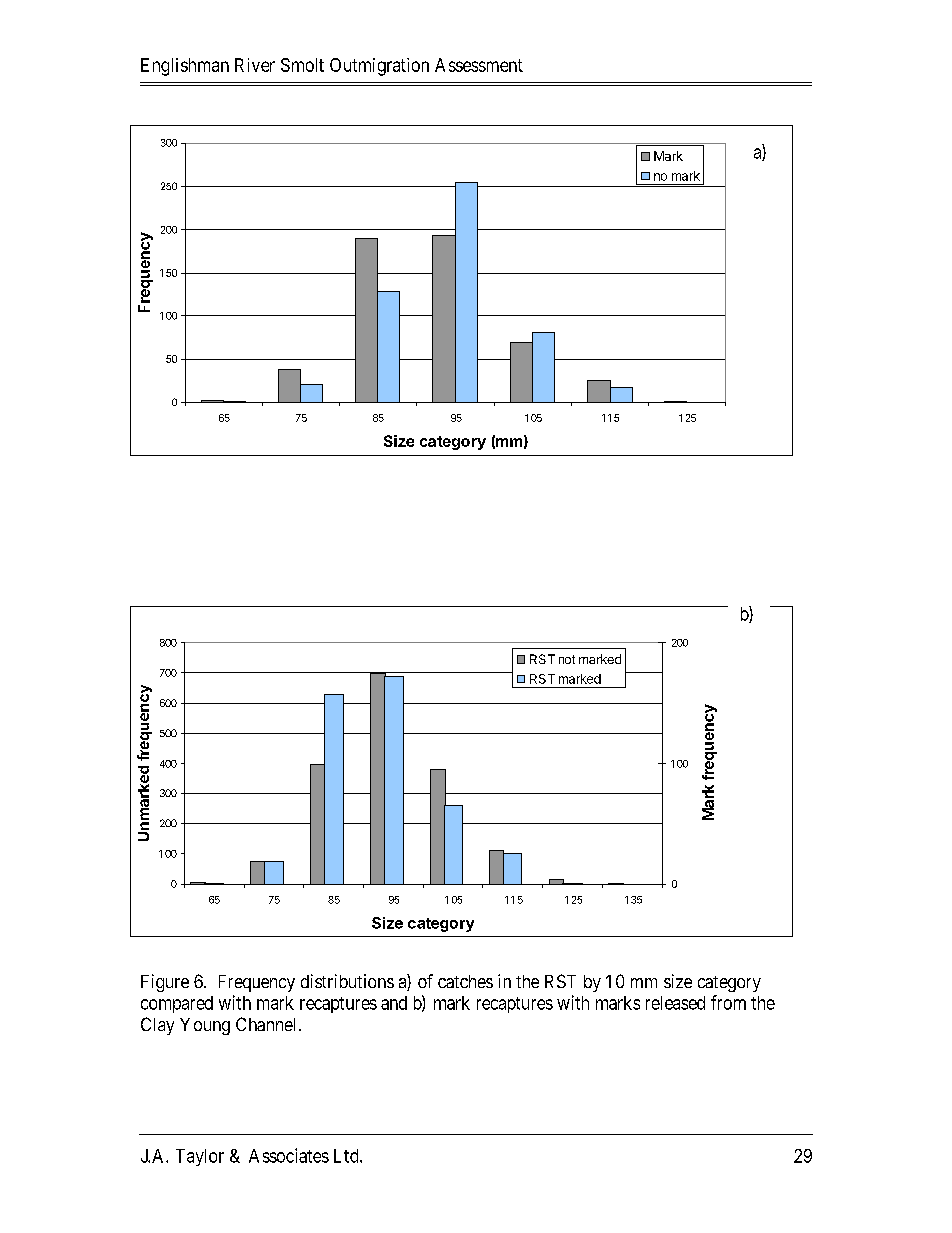 Image resolution: width=952 pixels, height=1233 pixels. I want to click on Taylor, so click(200, 1157).
